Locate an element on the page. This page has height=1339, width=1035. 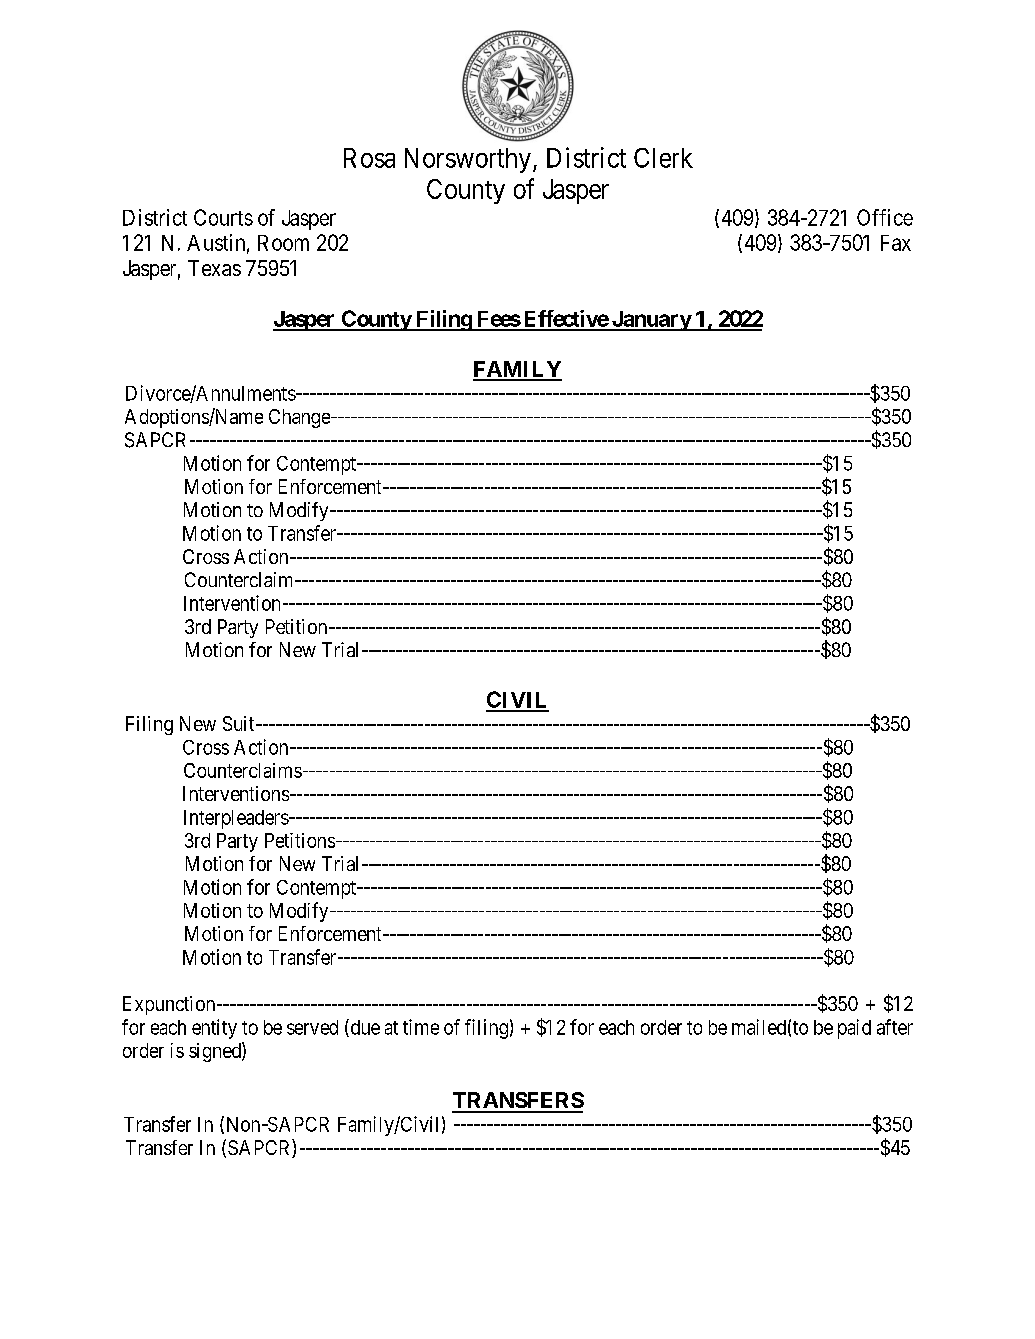
Courts is located at coordinates (223, 217).
